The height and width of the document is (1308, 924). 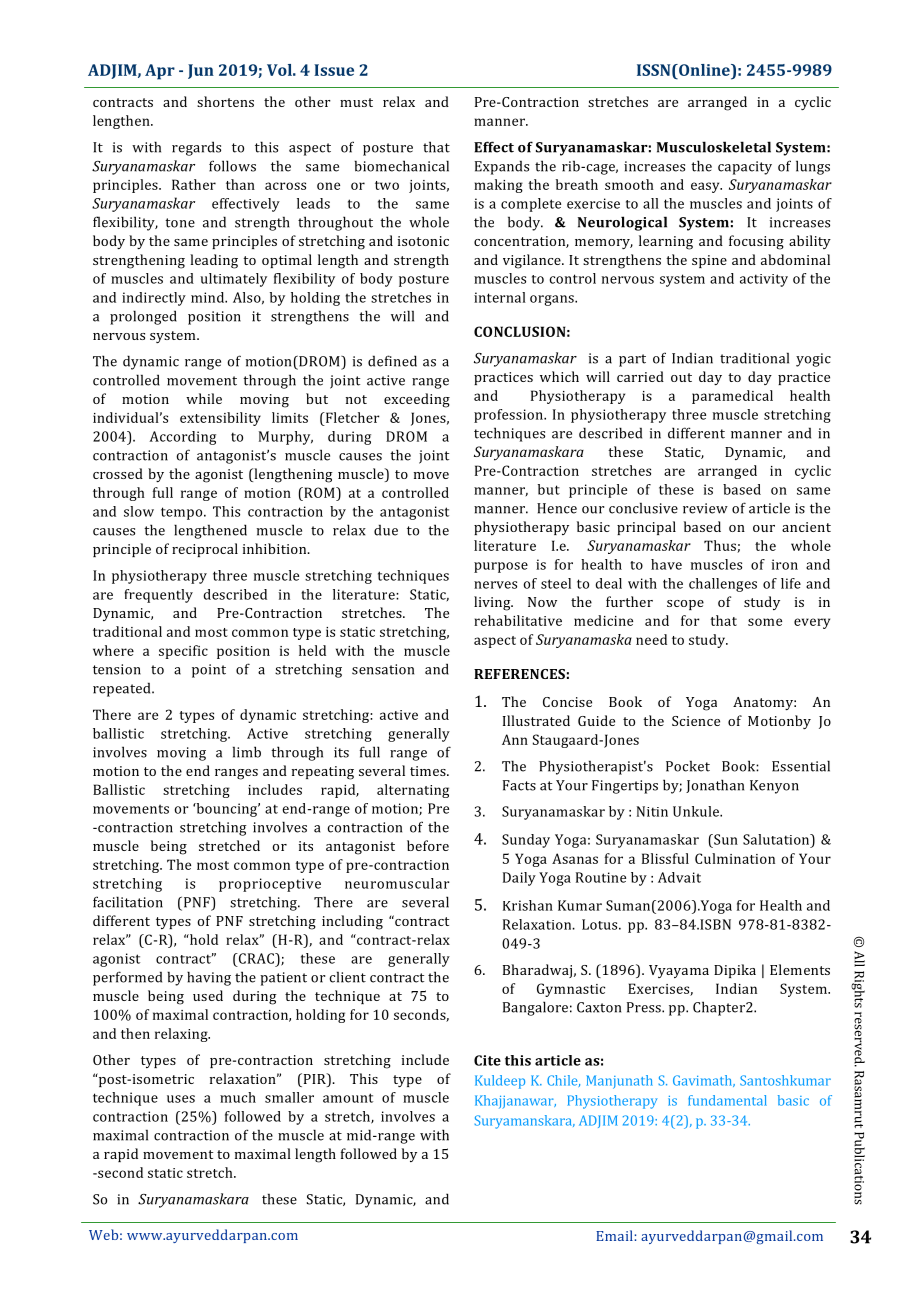 What do you see at coordinates (238, 1097) in the document?
I see `much` at bounding box center [238, 1097].
